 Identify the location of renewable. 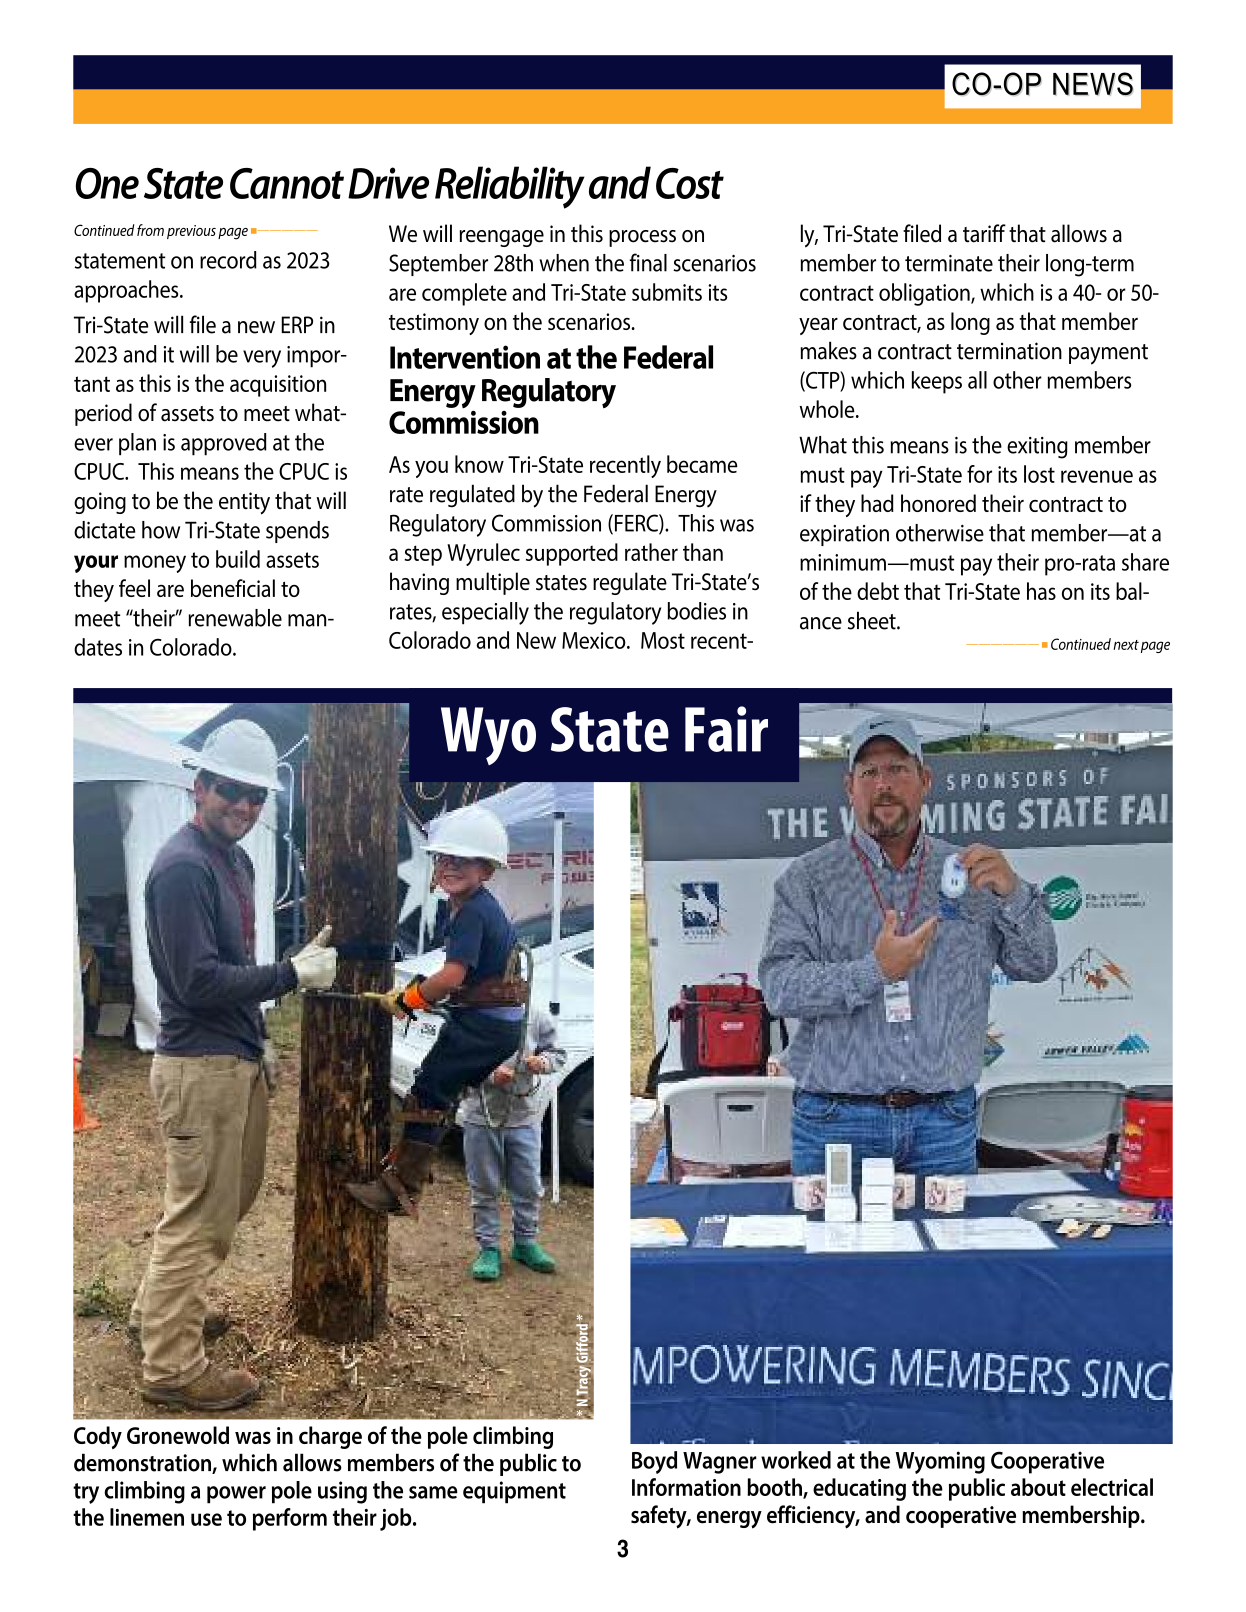
(235, 618).
